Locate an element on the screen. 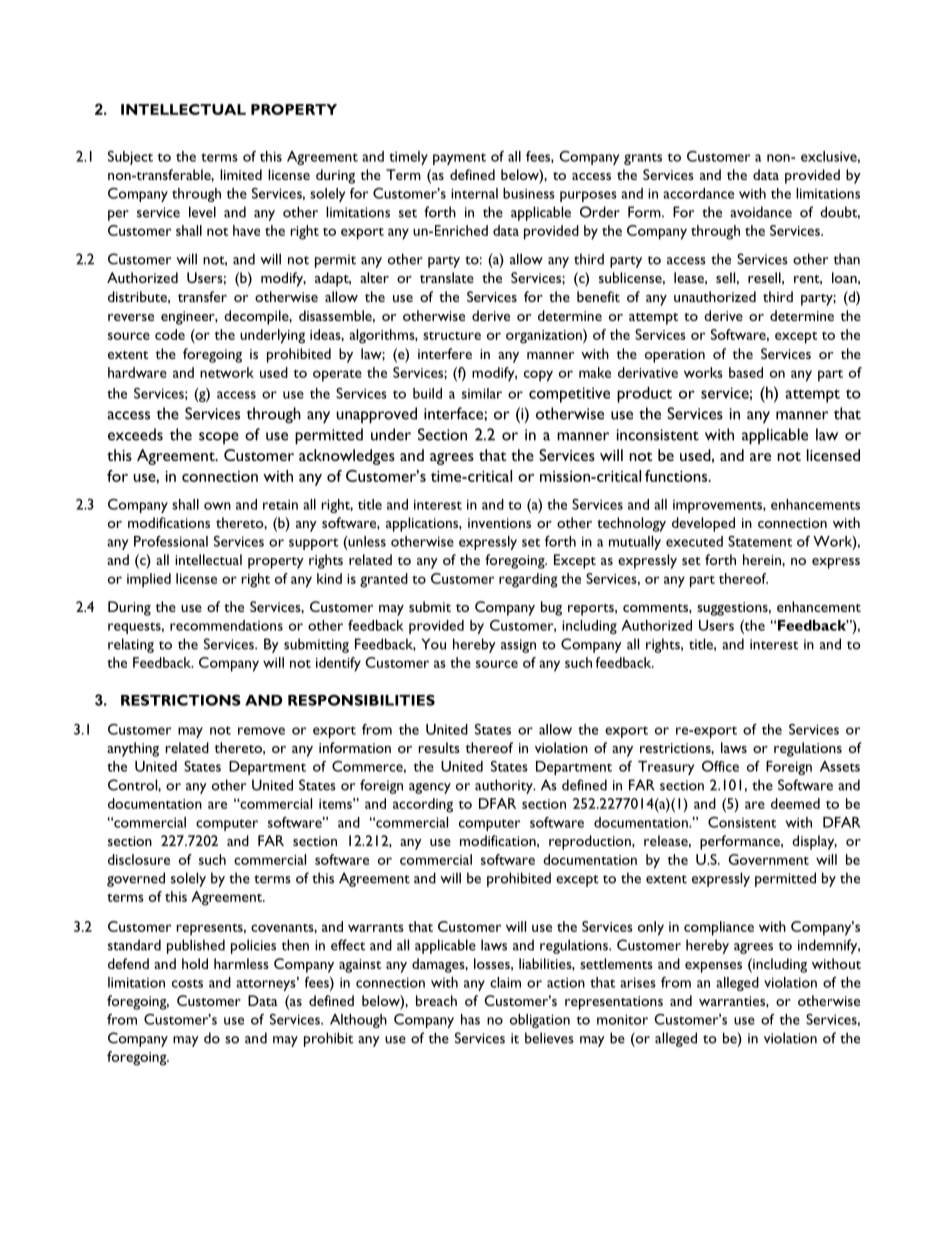  costs is located at coordinates (187, 983).
